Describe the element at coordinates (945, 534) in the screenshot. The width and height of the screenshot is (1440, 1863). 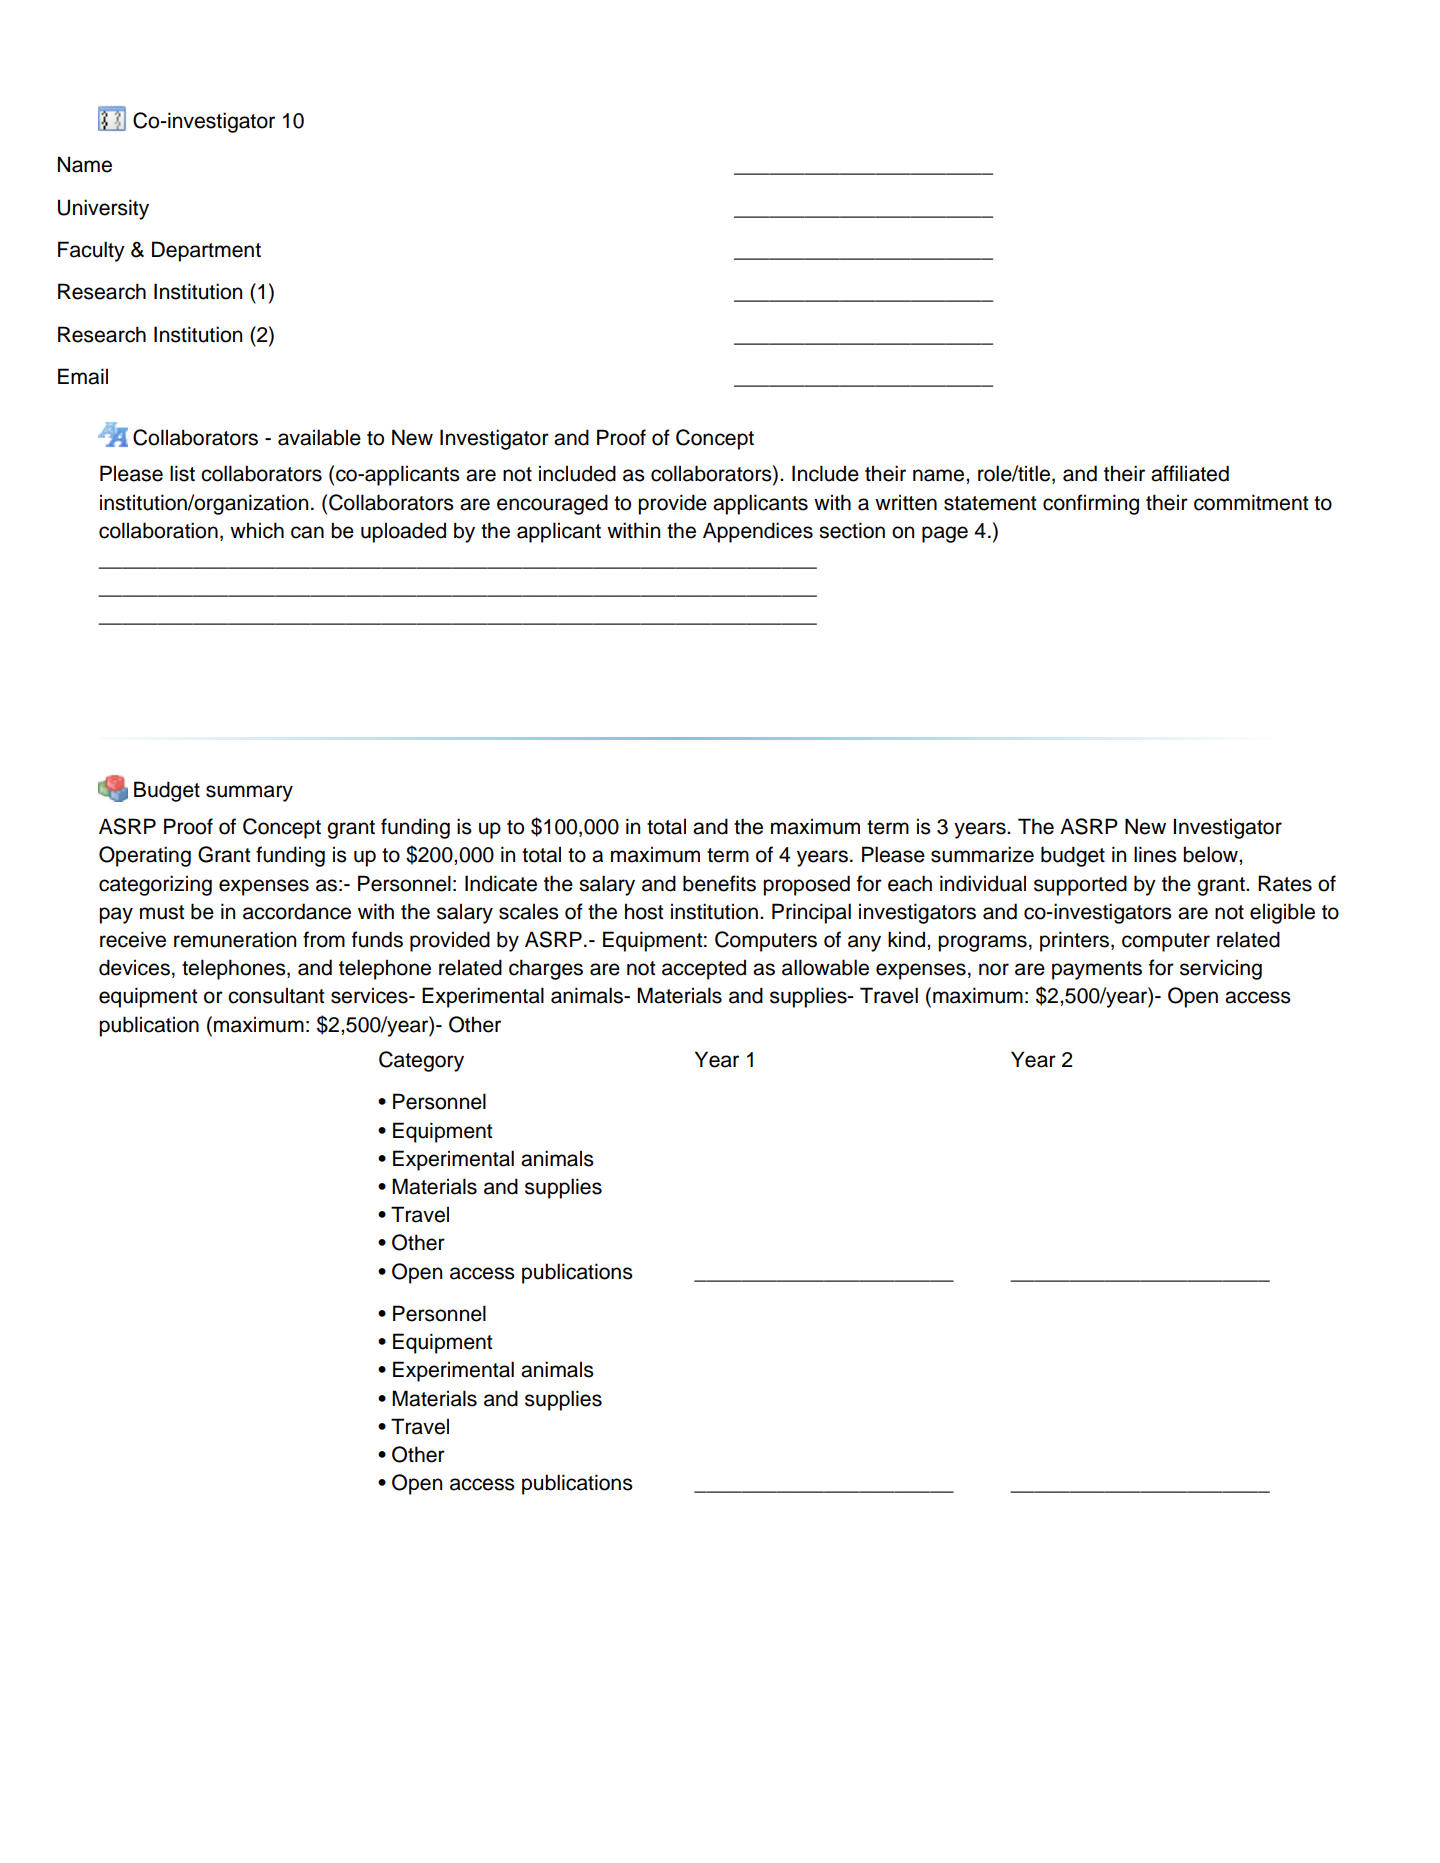
I see `page` at that location.
